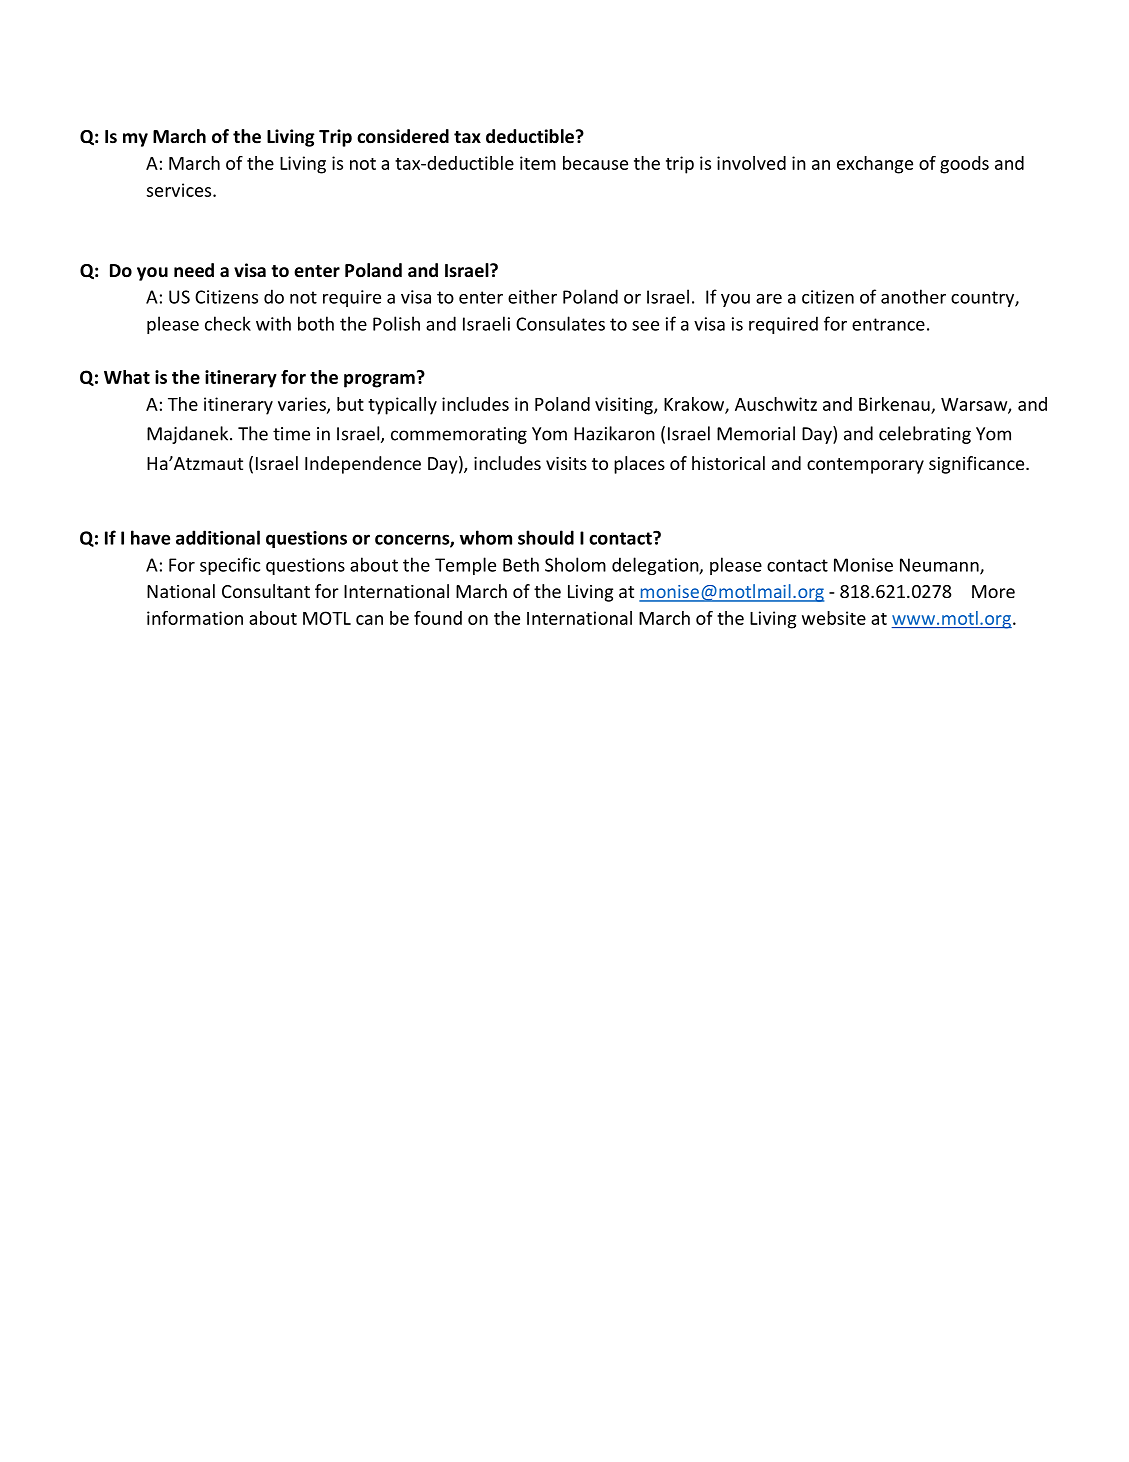  What do you see at coordinates (266, 591) in the screenshot?
I see `Consultant` at bounding box center [266, 591].
